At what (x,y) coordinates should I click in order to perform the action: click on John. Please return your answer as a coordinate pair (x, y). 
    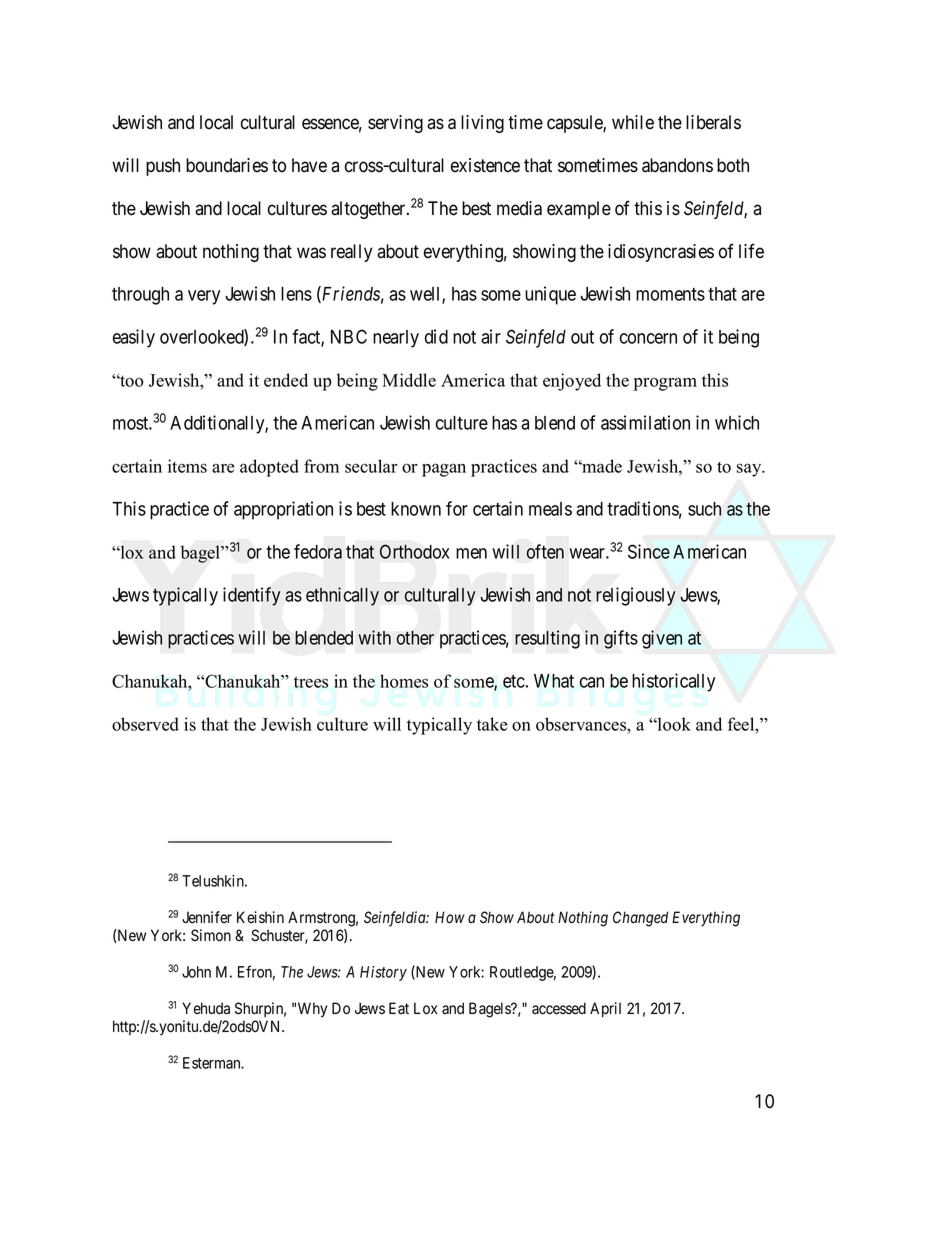
    Looking at the image, I should click on (196, 972).
